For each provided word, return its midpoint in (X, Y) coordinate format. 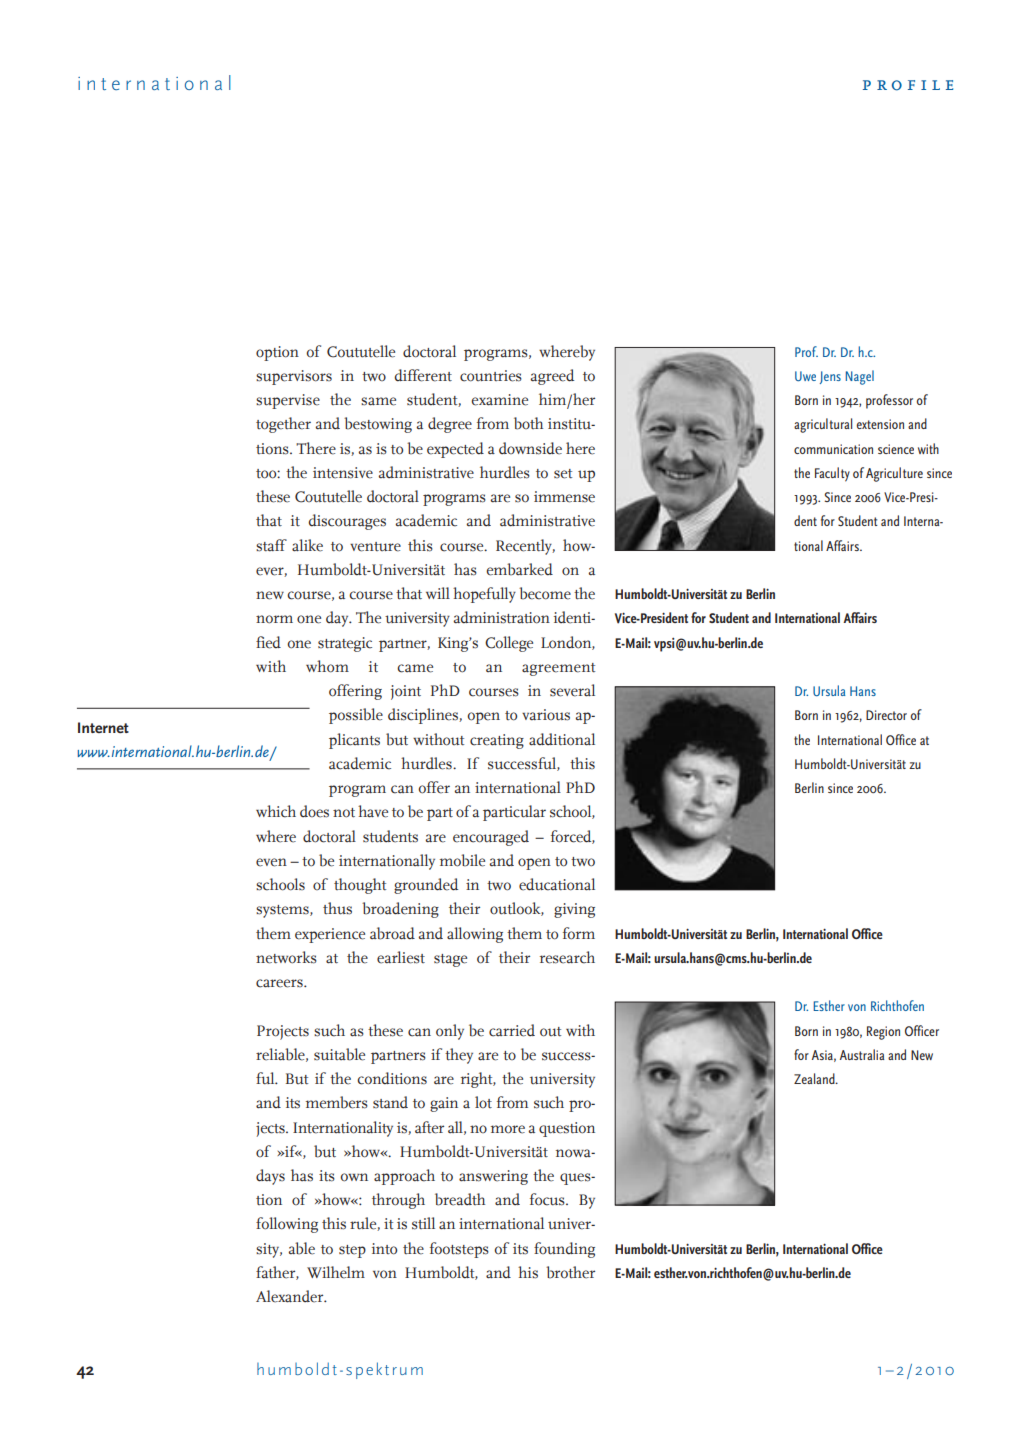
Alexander (291, 1296)
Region (883, 1033)
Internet (103, 727)
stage (450, 960)
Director (886, 715)
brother (570, 1272)
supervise (288, 401)
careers (280, 983)
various (546, 715)
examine (499, 400)
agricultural (823, 425)
